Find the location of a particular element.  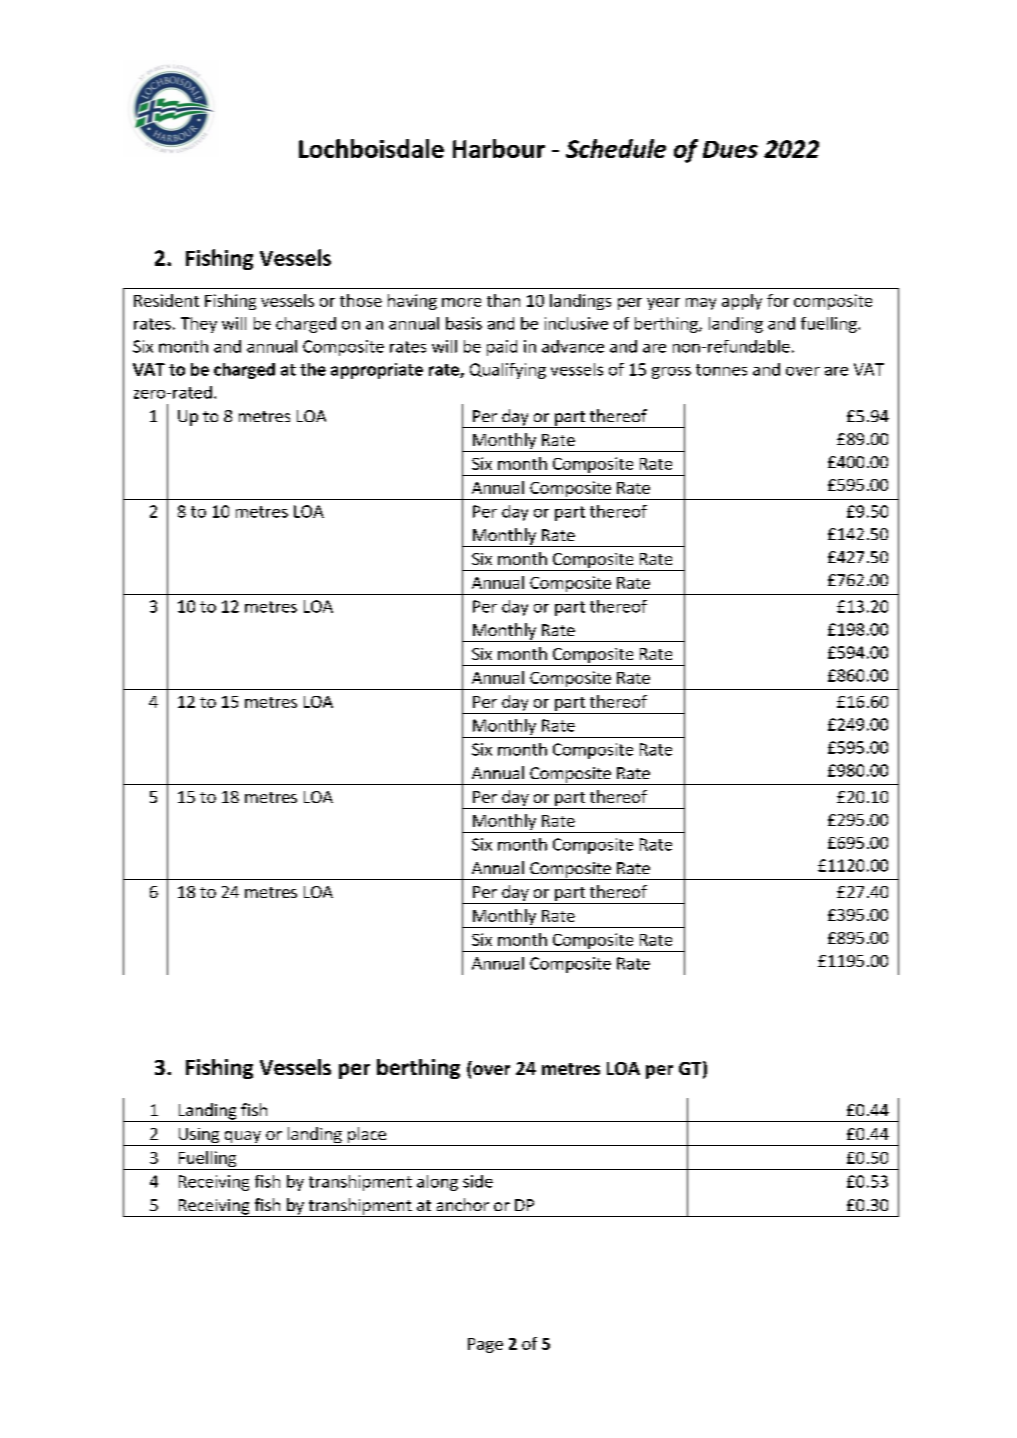

tonnes is located at coordinates (721, 370).
